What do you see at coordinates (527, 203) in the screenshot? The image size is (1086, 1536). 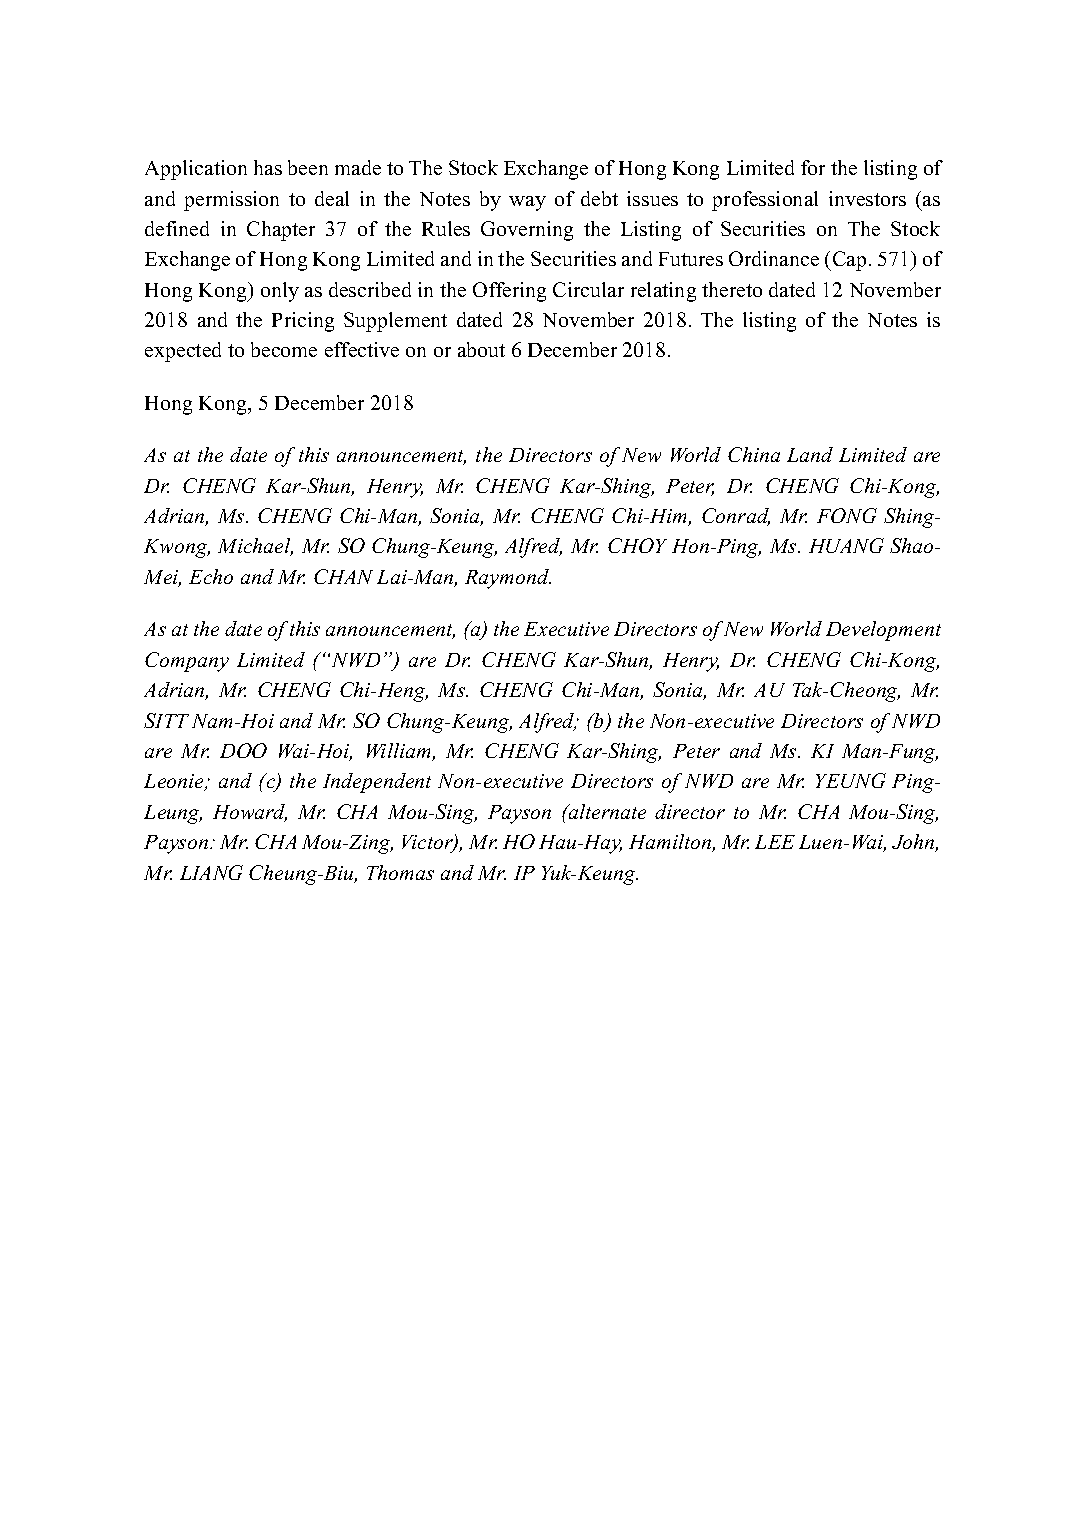 I see `way` at bounding box center [527, 203].
